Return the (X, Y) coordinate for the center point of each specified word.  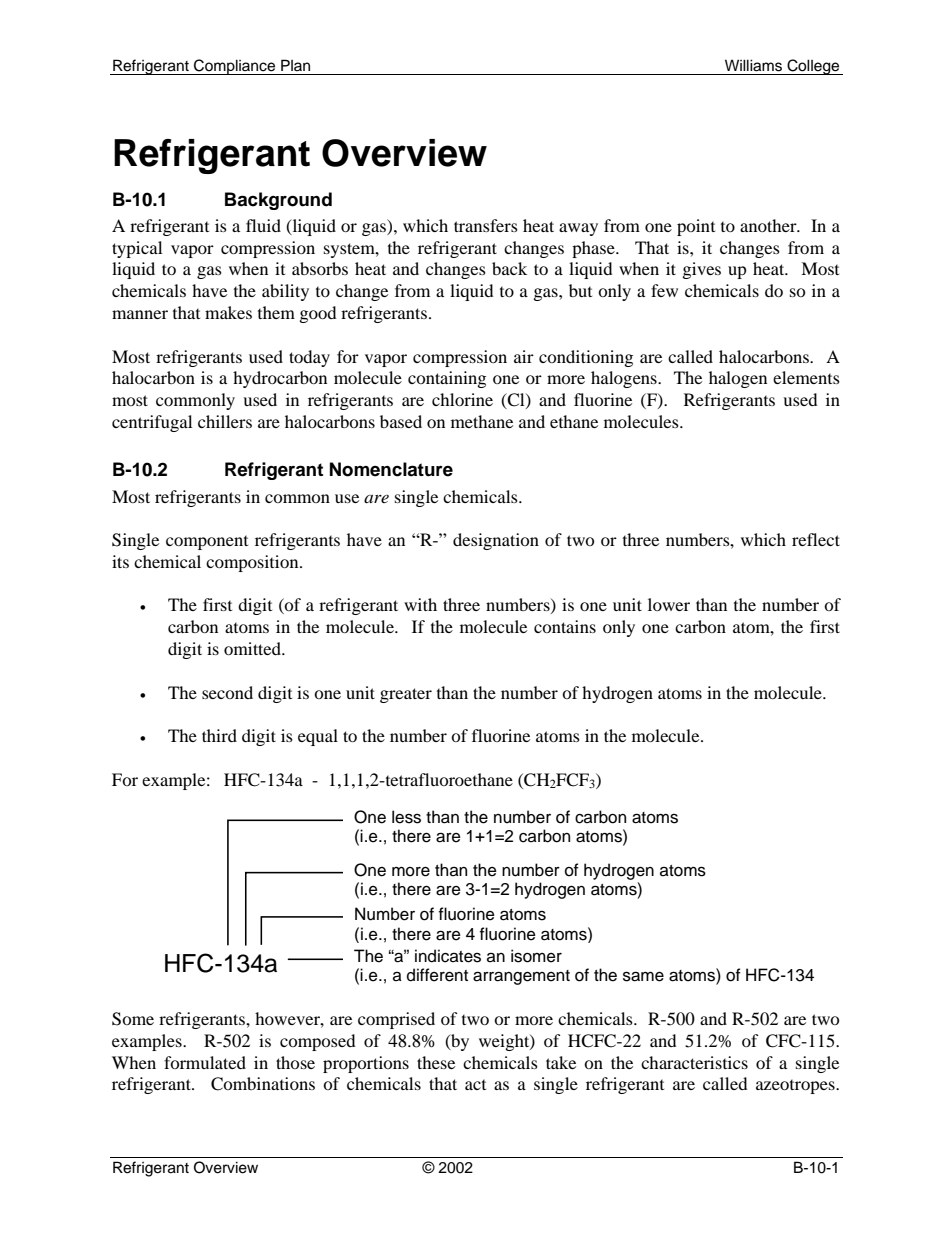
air (524, 356)
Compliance (235, 67)
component (207, 542)
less (406, 817)
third (219, 735)
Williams (753, 65)
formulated (205, 1062)
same (643, 976)
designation (496, 541)
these (436, 1062)
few (664, 290)
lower (669, 604)
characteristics (694, 1062)
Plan (295, 65)
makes (228, 312)
